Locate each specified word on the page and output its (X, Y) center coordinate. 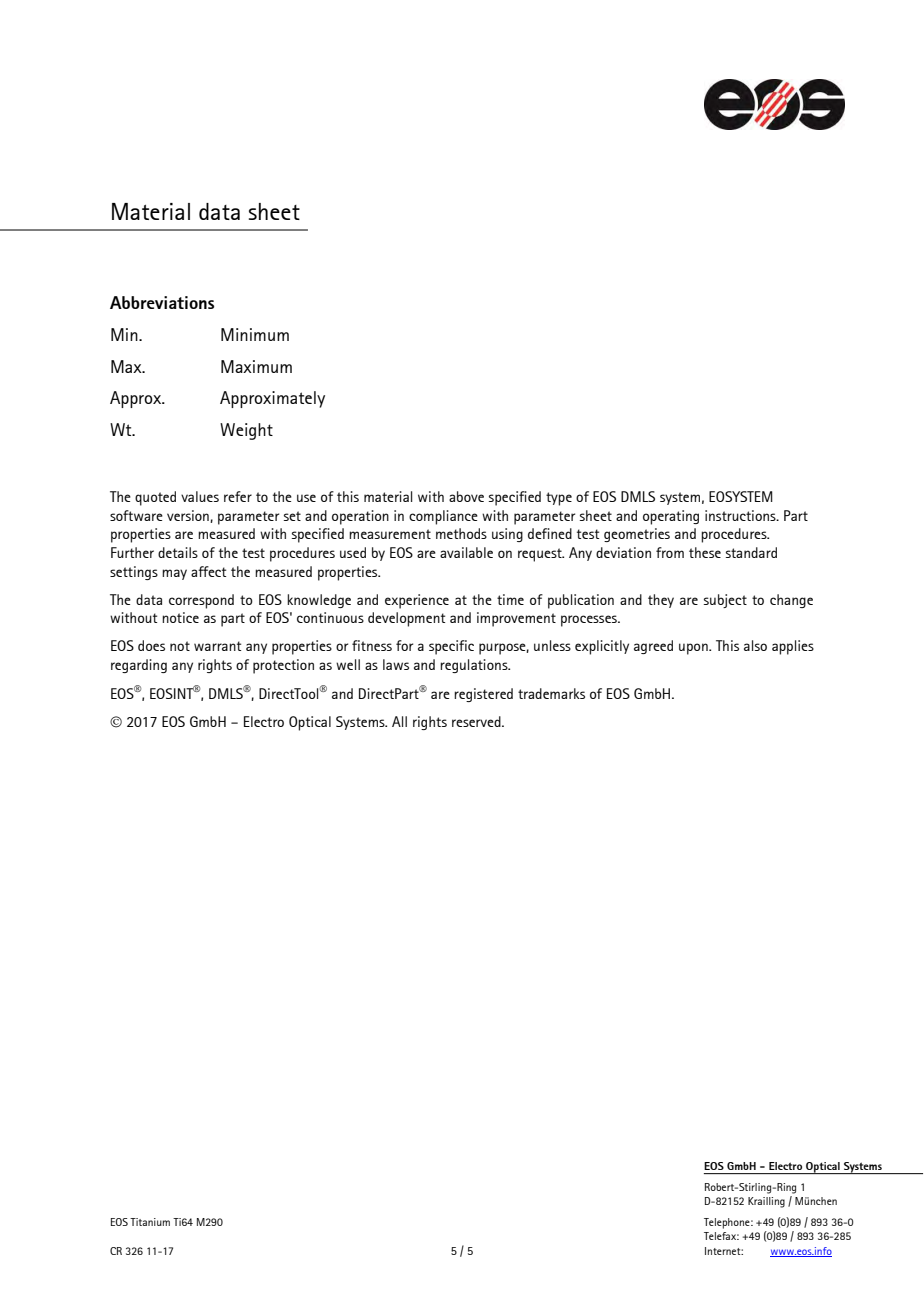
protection (283, 666)
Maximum (256, 366)
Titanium (150, 1222)
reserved (477, 721)
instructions (741, 515)
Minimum (255, 334)
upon (694, 649)
